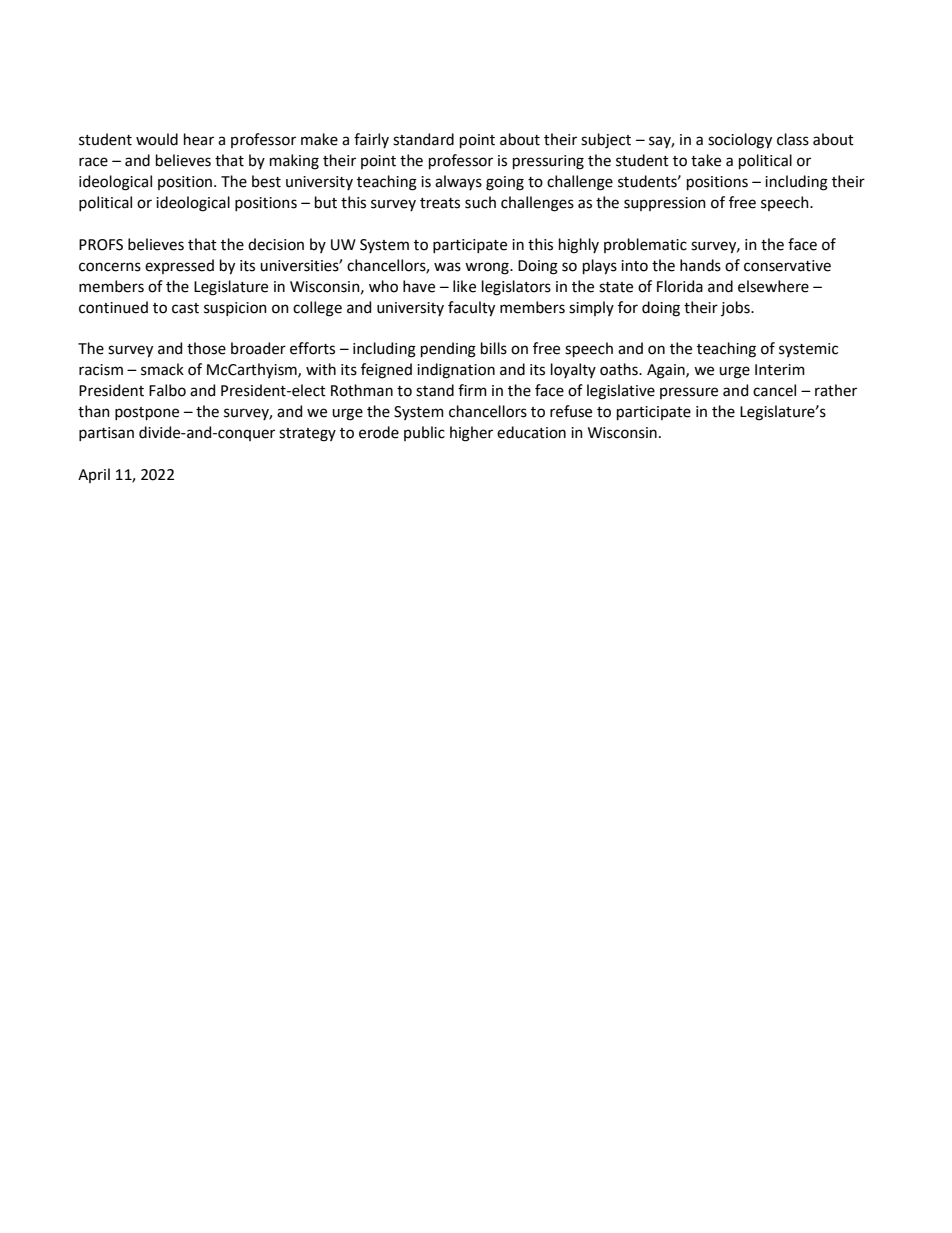  I want to click on firm, so click(472, 390).
